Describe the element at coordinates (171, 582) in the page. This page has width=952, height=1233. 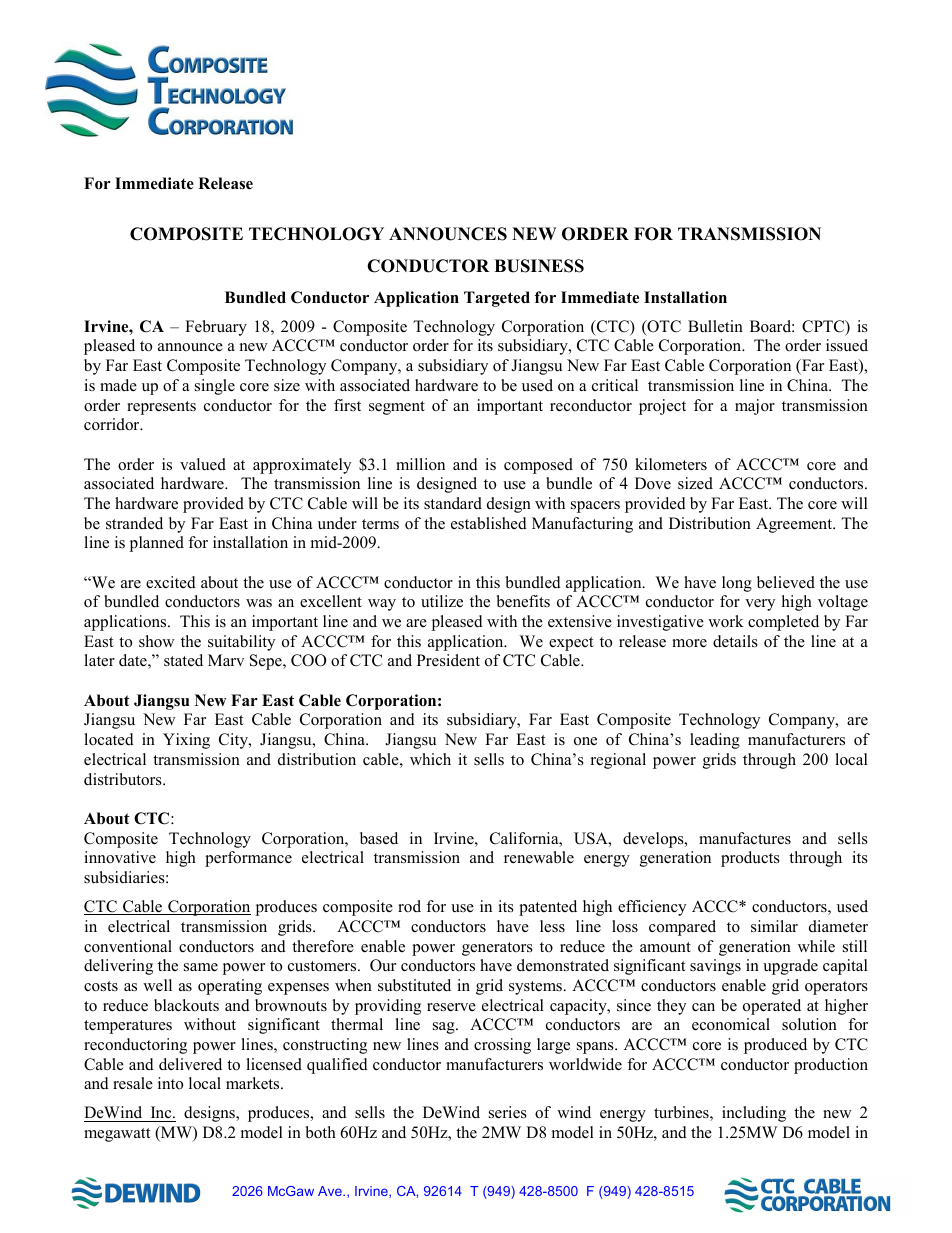
I see `excited` at that location.
